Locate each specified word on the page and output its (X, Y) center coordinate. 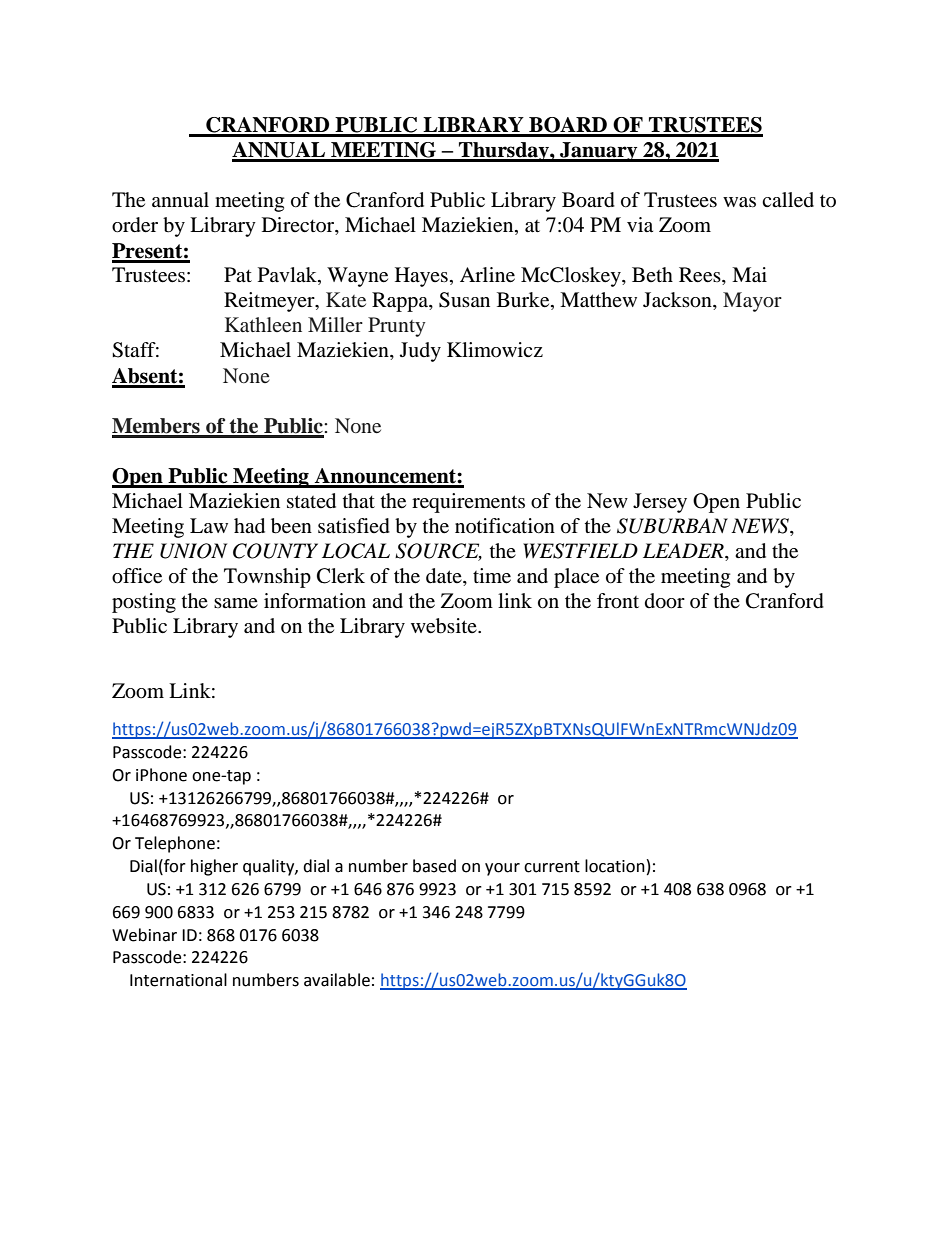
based (434, 866)
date (445, 577)
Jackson (678, 301)
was (739, 202)
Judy (420, 352)
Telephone (175, 844)
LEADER (684, 552)
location (615, 866)
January (599, 152)
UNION (193, 551)
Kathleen (263, 324)
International (178, 980)
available (337, 980)
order (135, 225)
